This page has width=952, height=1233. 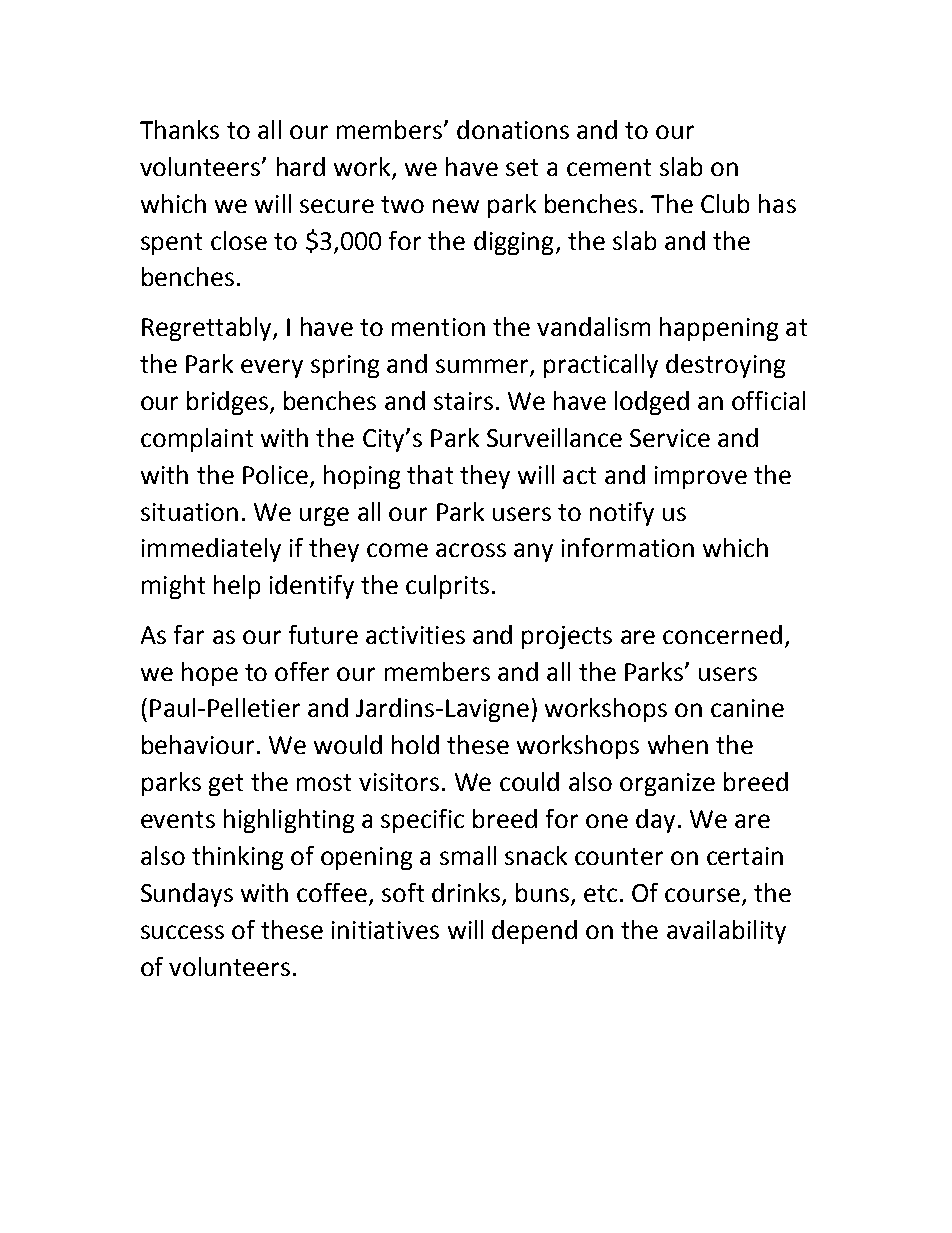 What do you see at coordinates (471, 550) in the page?
I see `across` at bounding box center [471, 550].
